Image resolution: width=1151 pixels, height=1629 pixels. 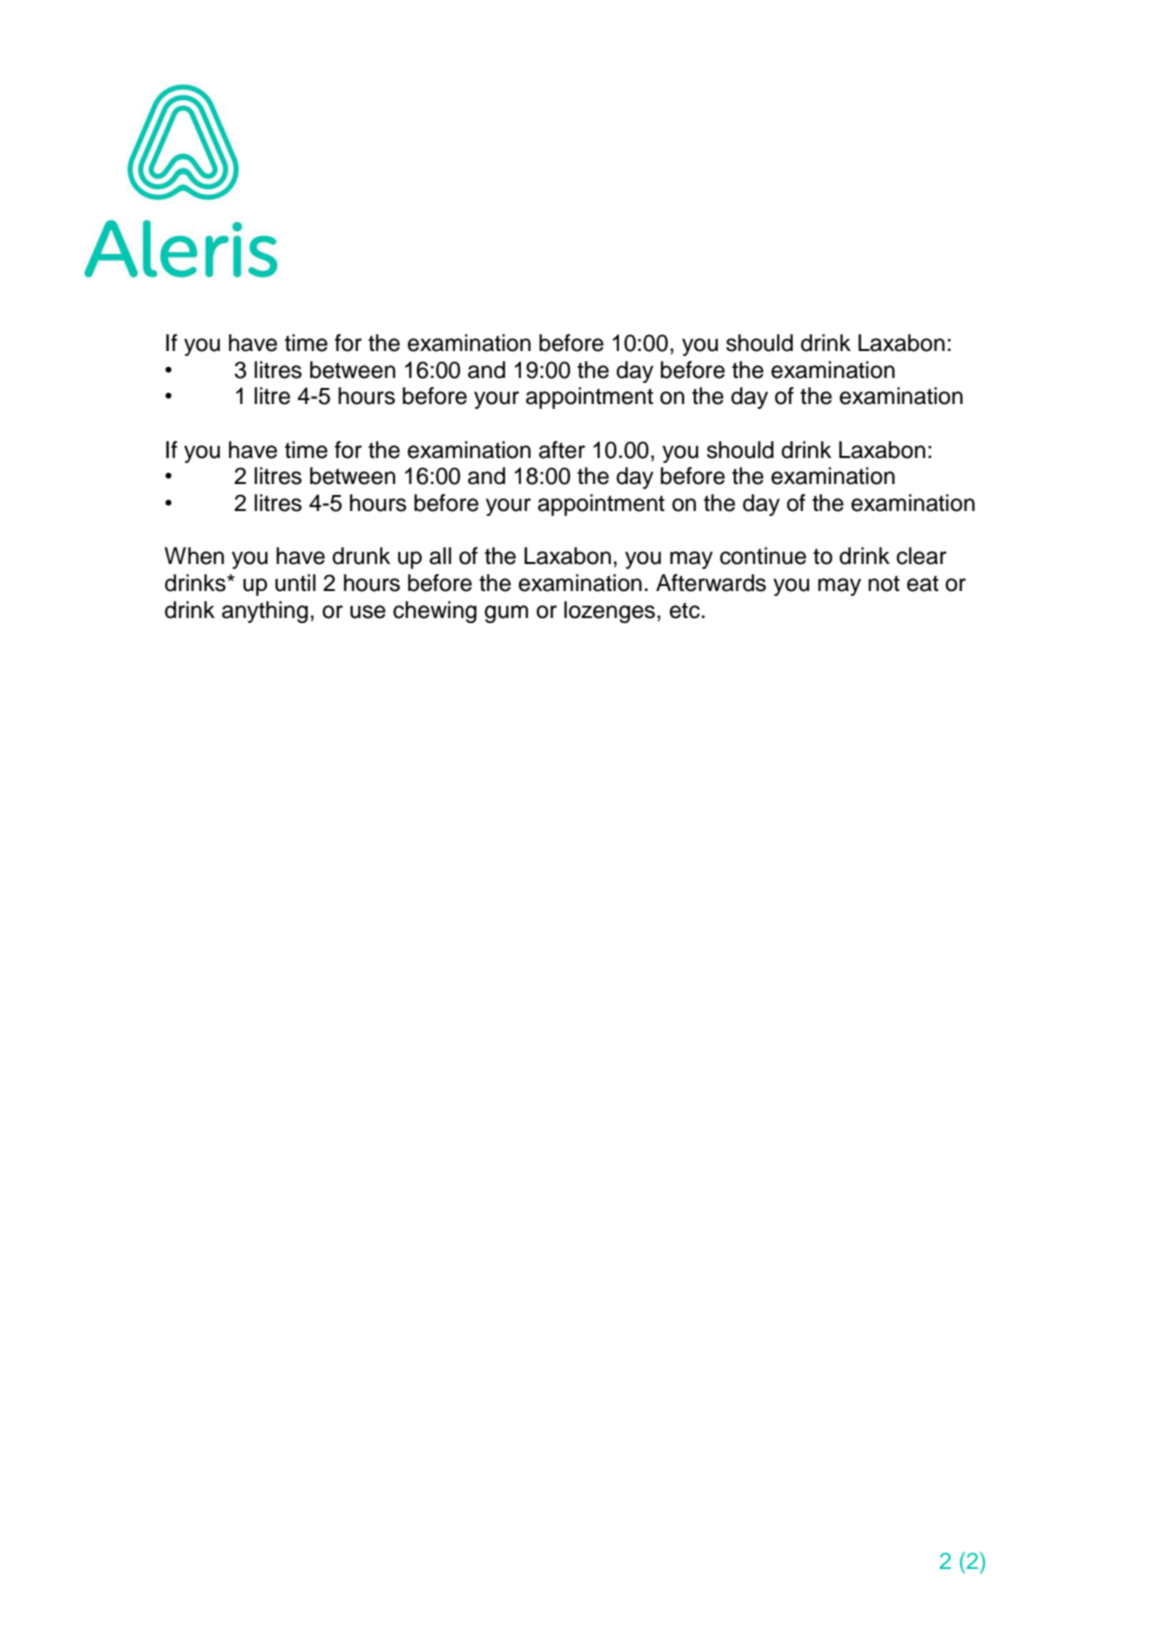 What do you see at coordinates (295, 583) in the screenshot?
I see `until` at bounding box center [295, 583].
